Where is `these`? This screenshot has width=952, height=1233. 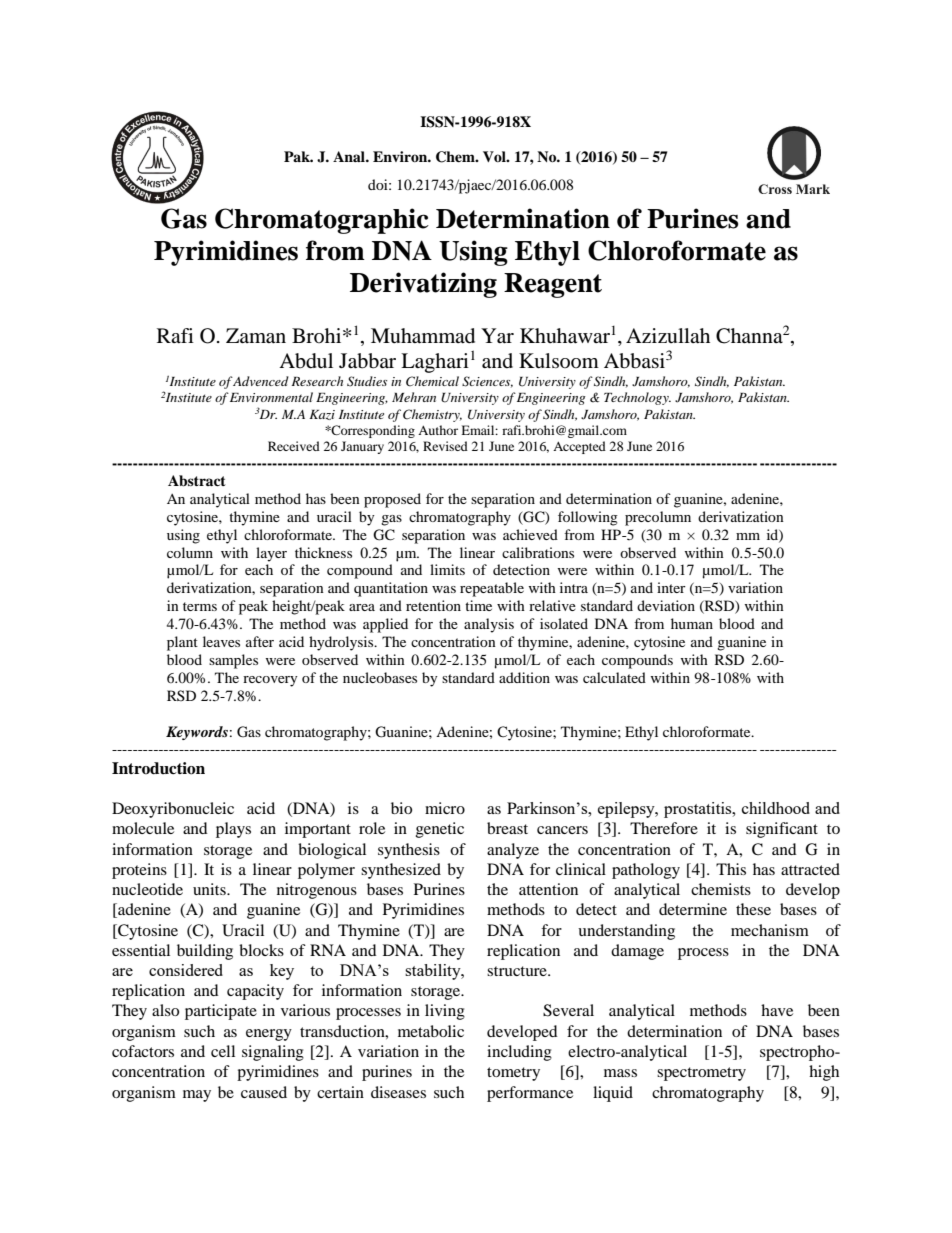
these is located at coordinates (753, 909).
